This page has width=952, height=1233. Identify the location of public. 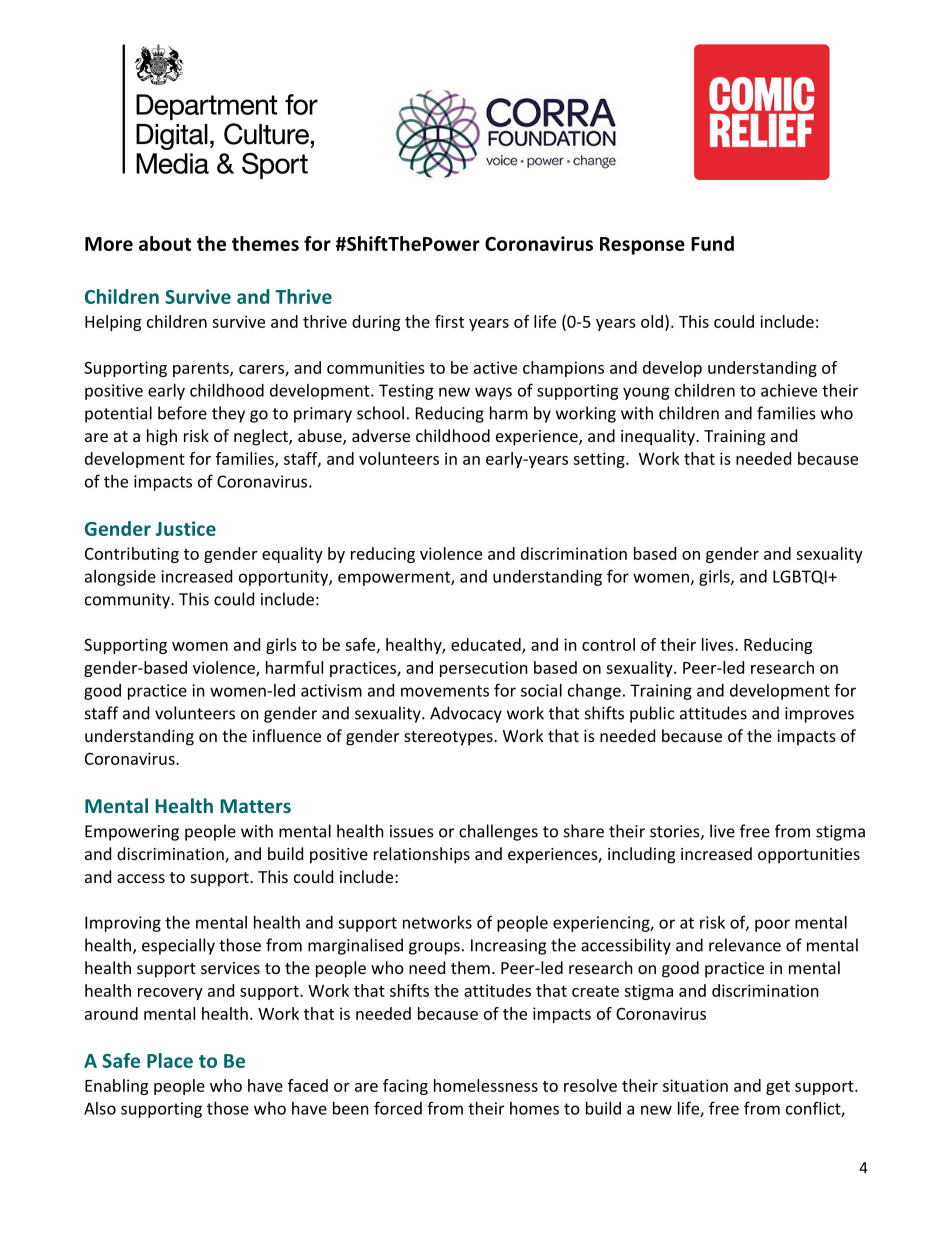
(652, 714).
